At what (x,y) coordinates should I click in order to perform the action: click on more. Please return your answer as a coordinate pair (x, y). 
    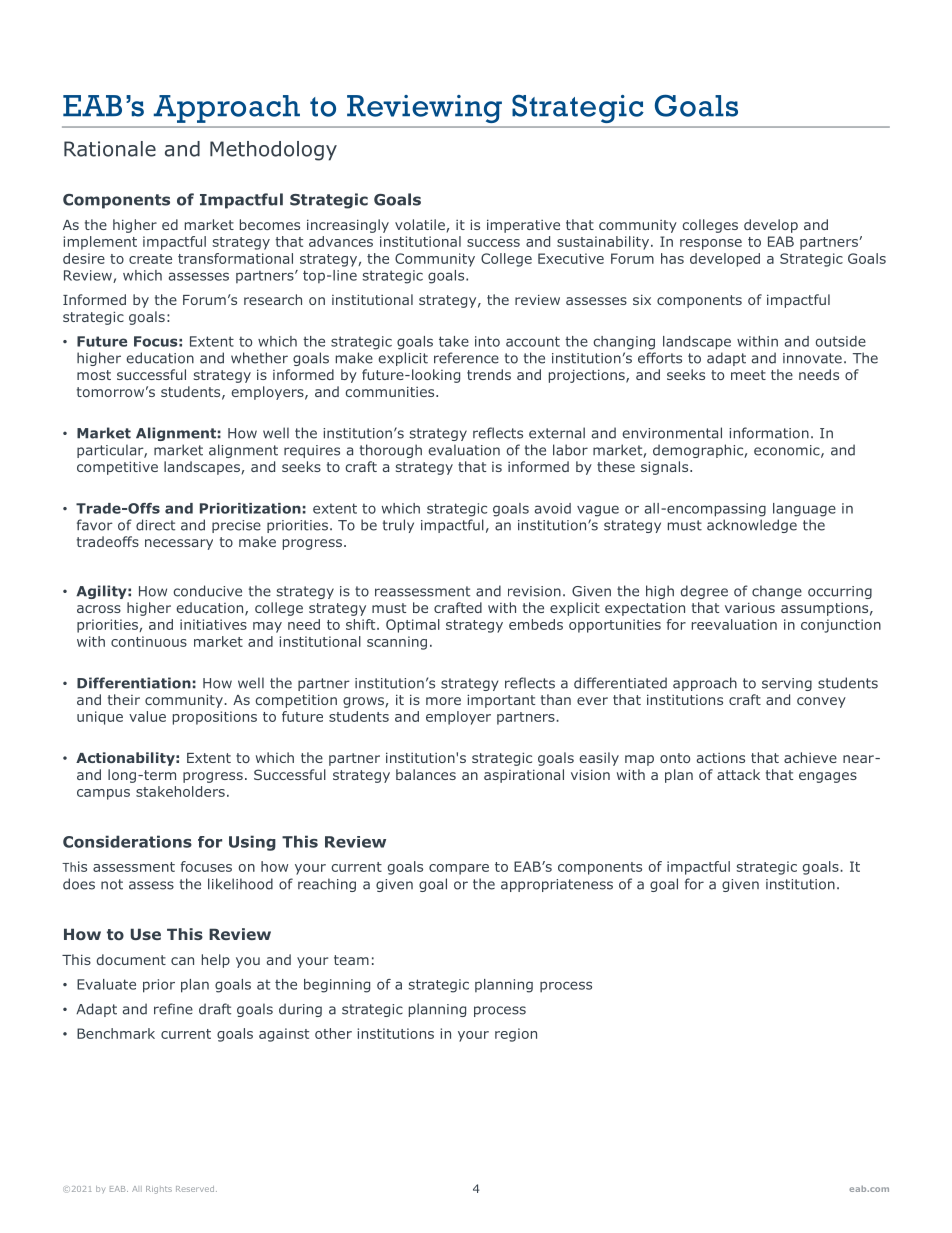
    Looking at the image, I should click on (443, 701).
